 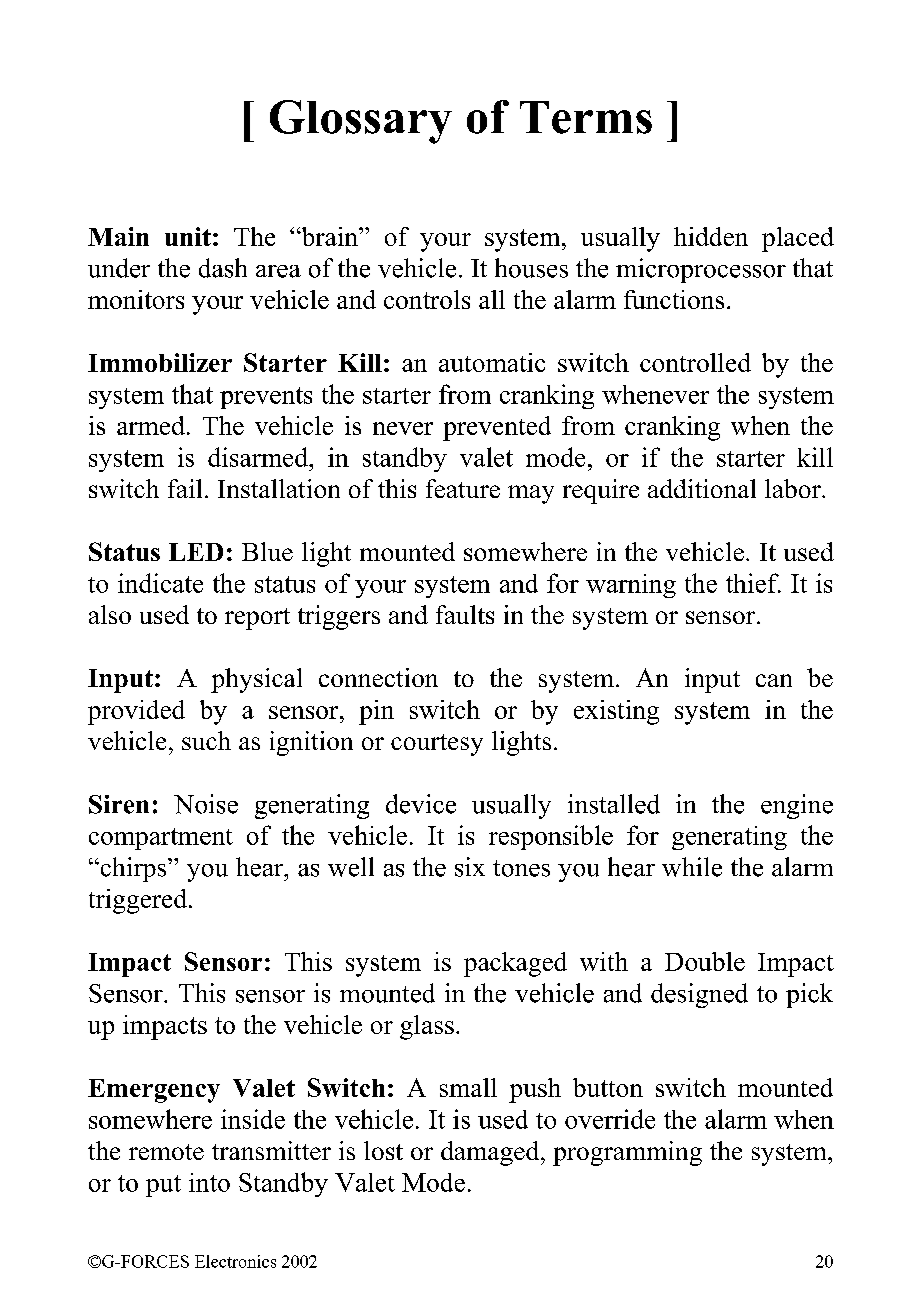 What do you see at coordinates (702, 488) in the document?
I see `additional` at bounding box center [702, 488].
